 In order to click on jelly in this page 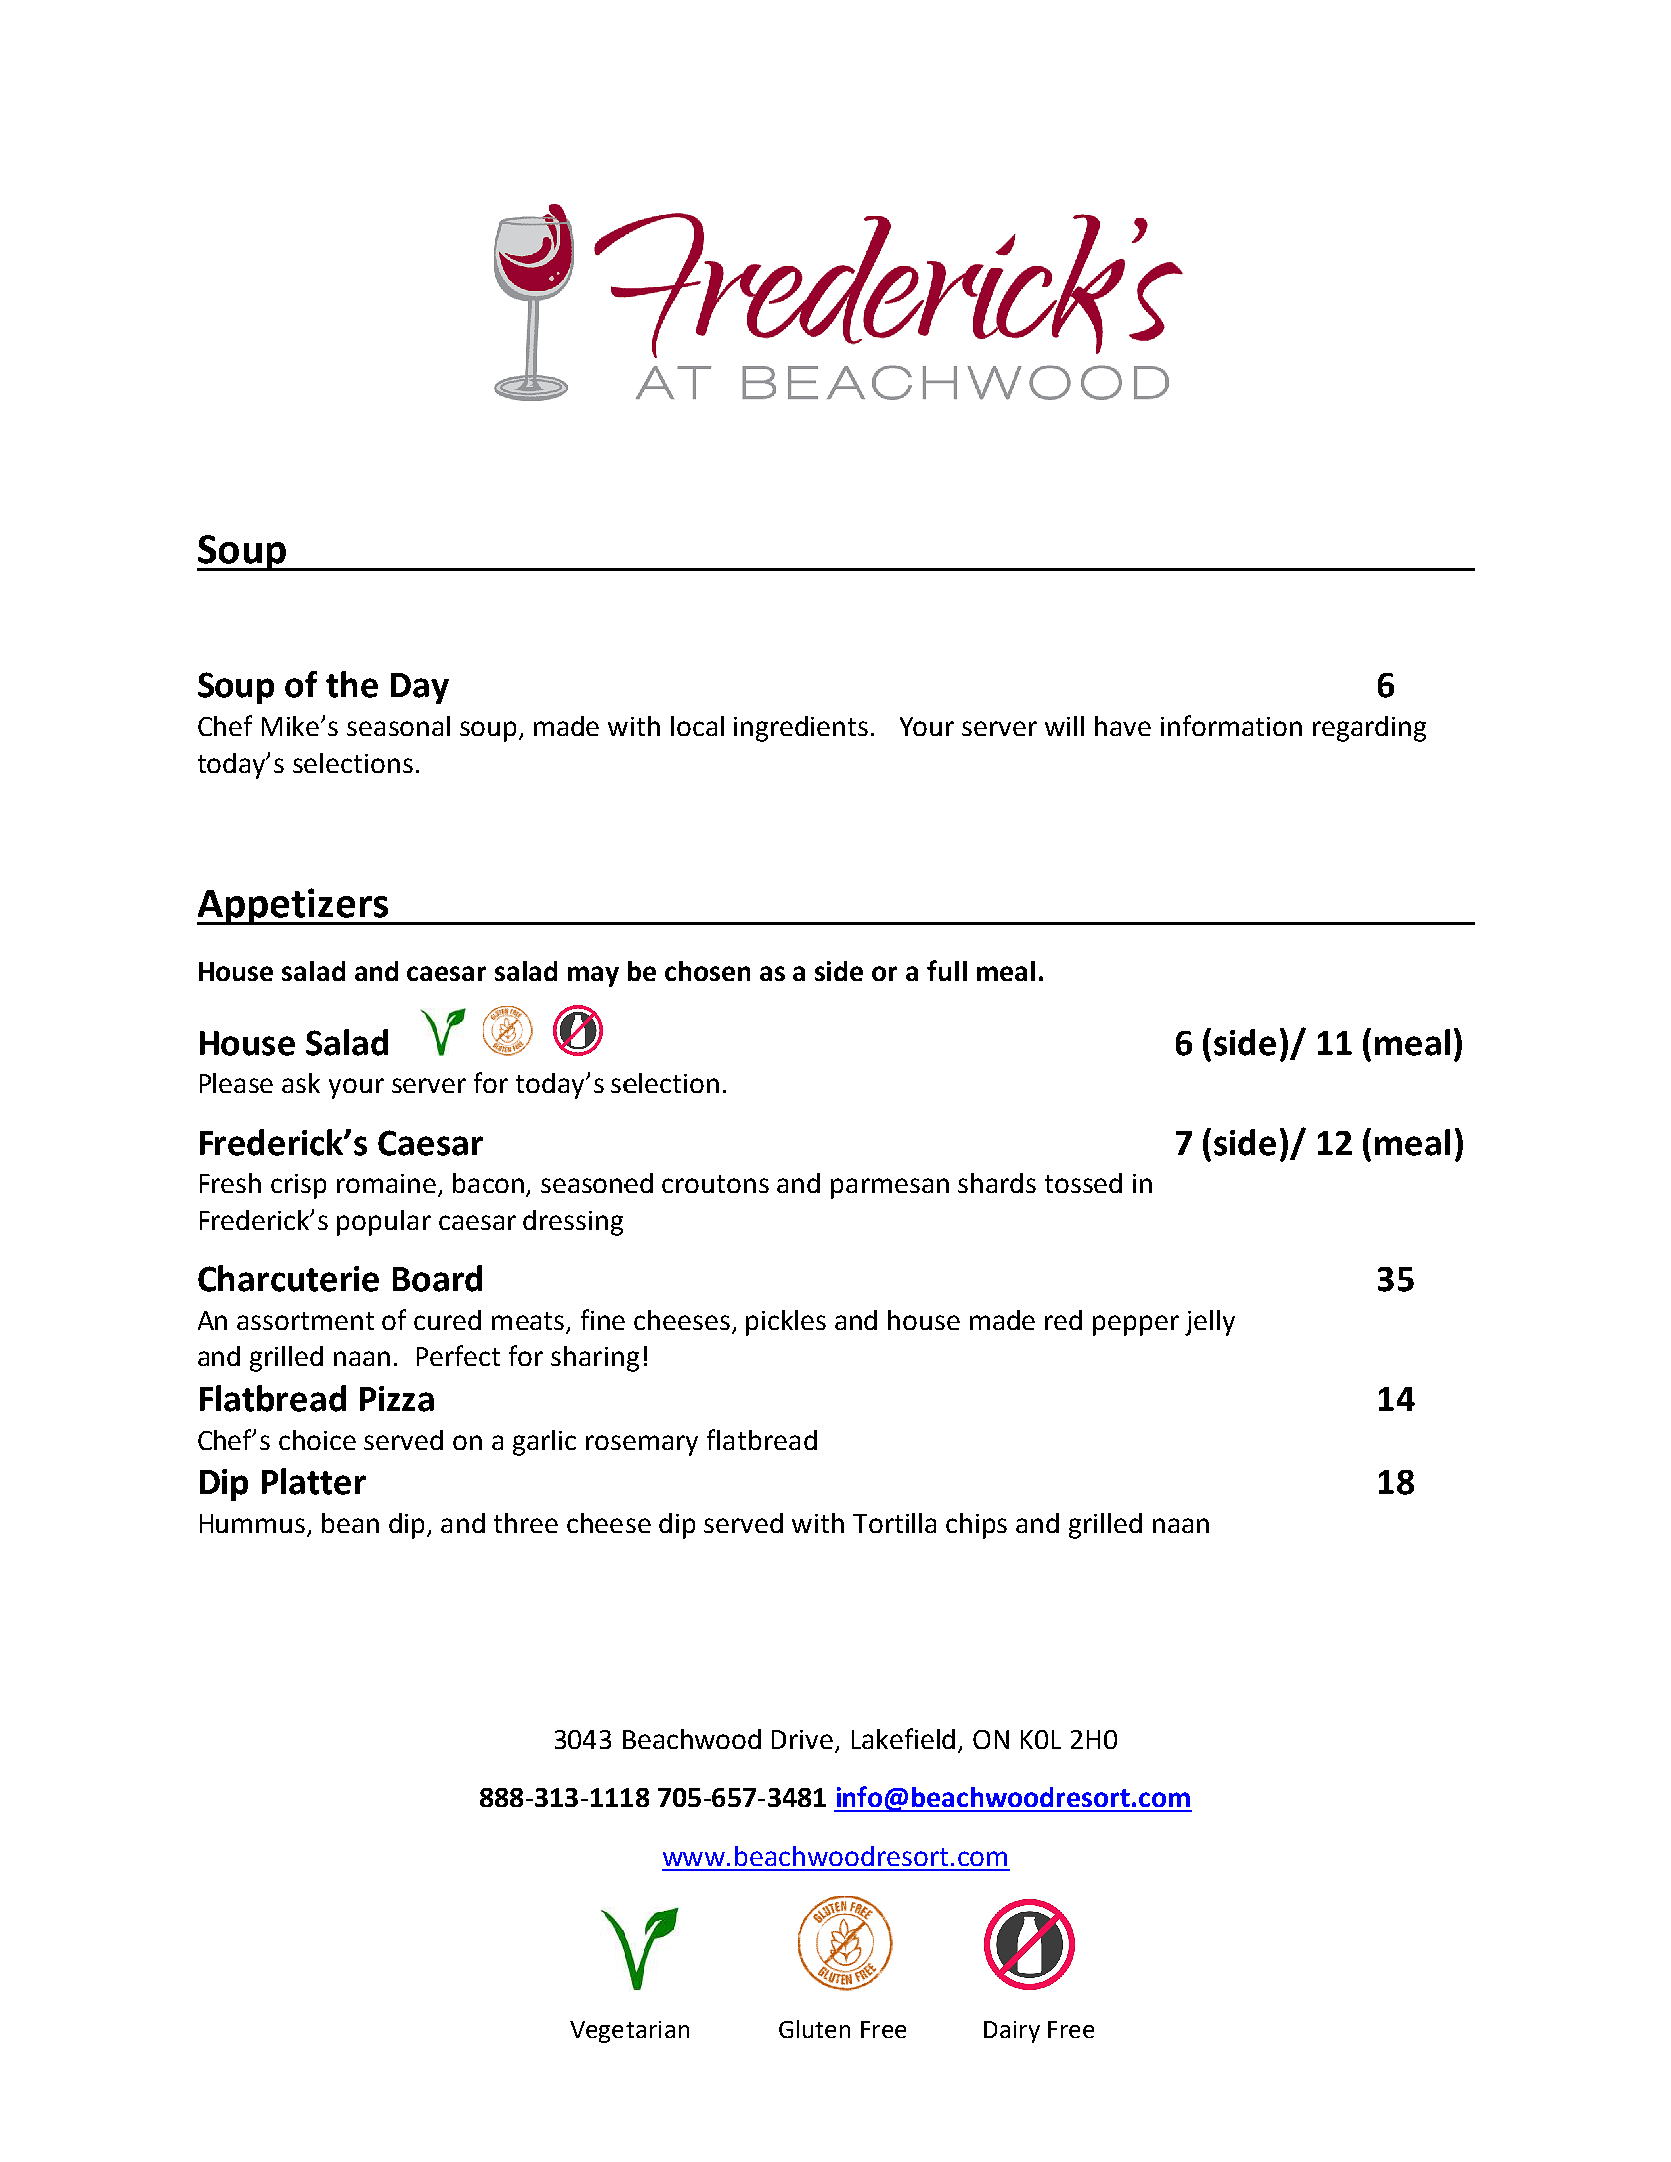, I will do `click(1210, 1323)`.
